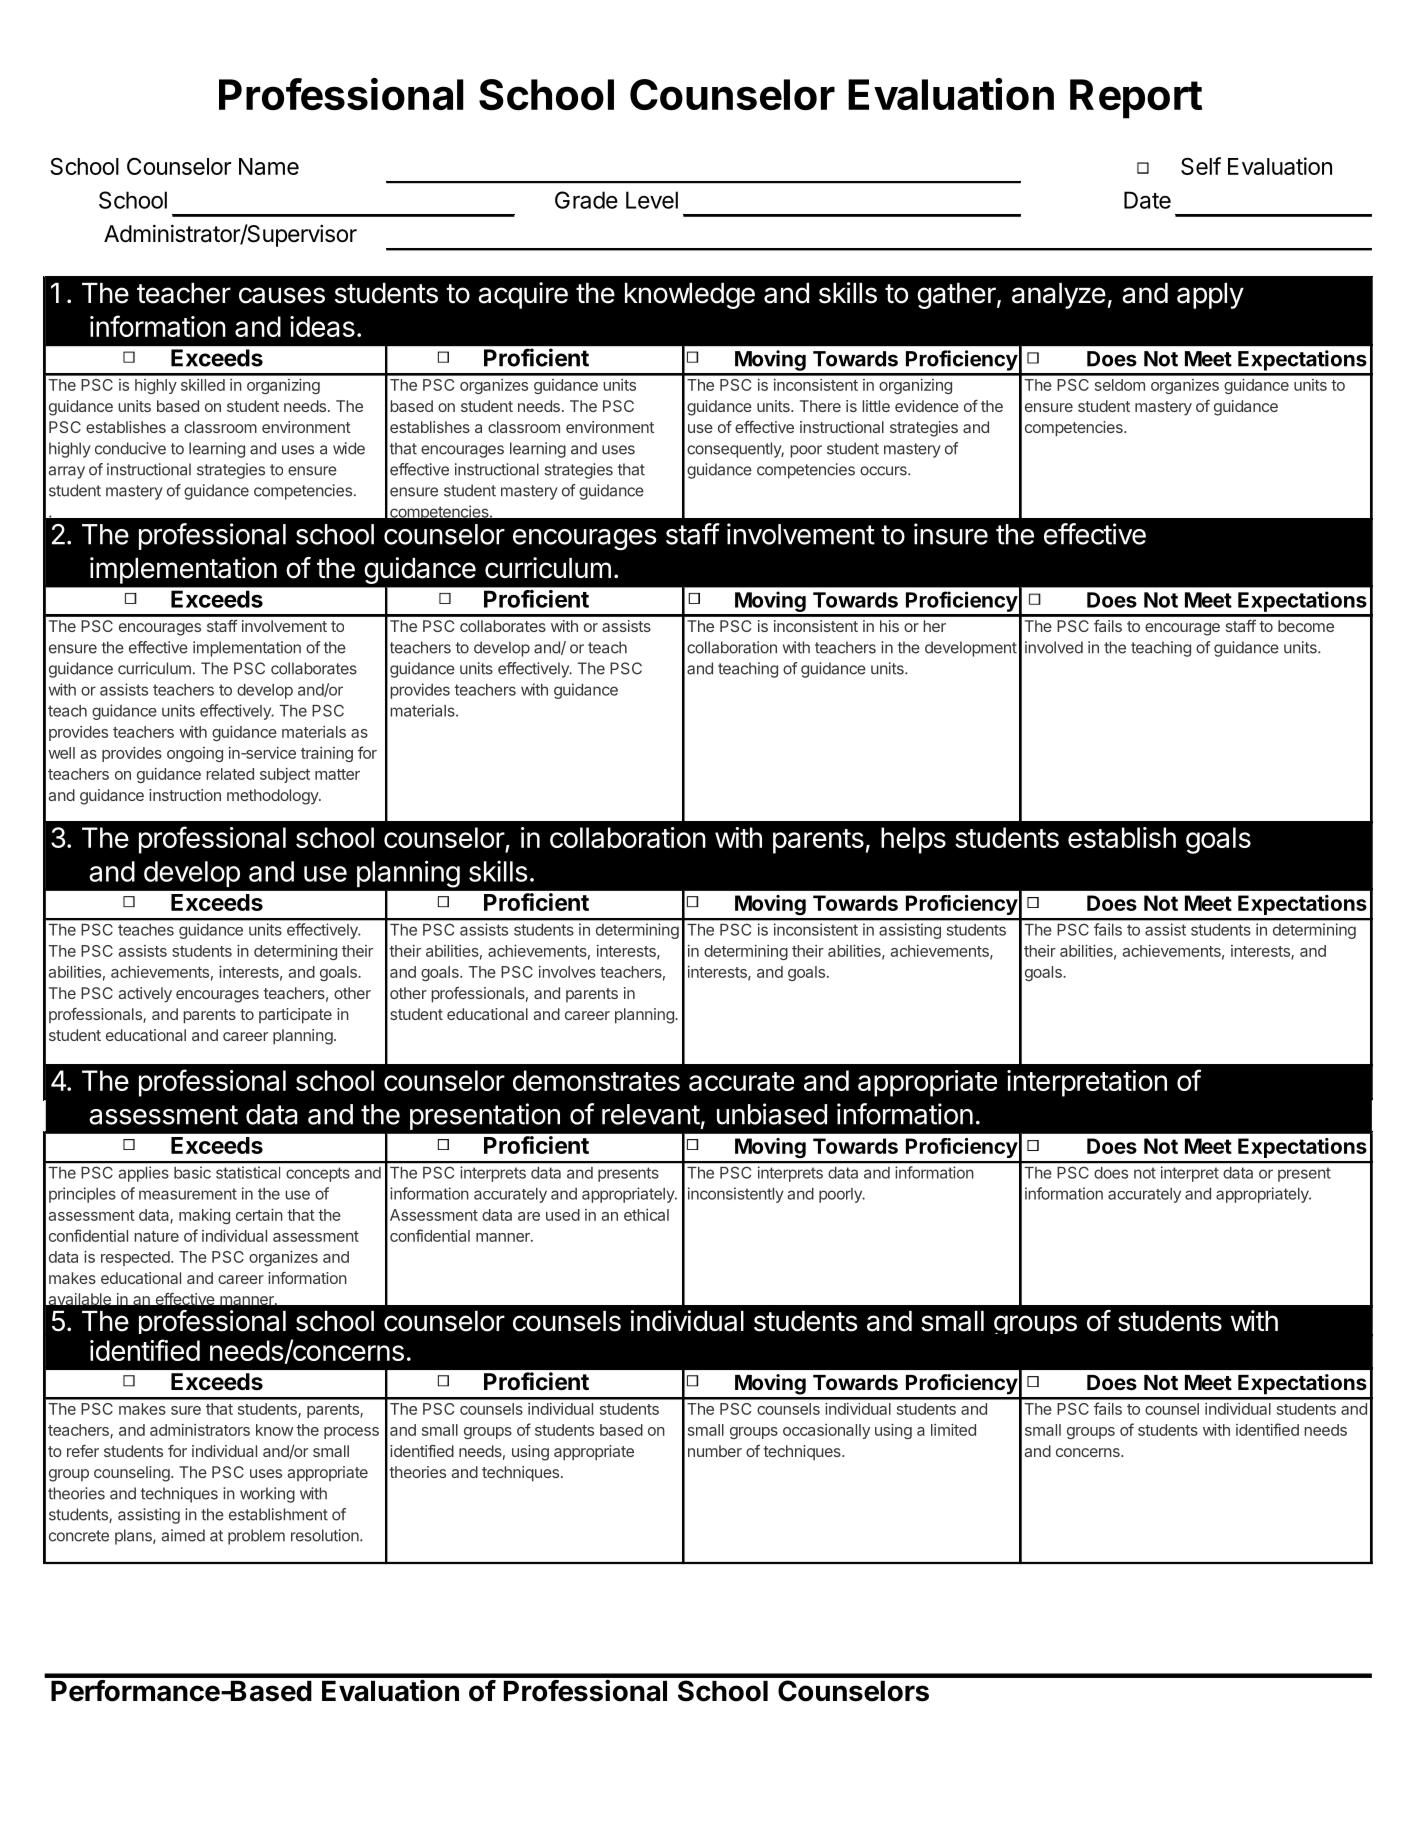 The image size is (1416, 1832). What do you see at coordinates (269, 166) in the screenshot?
I see `Name` at bounding box center [269, 166].
